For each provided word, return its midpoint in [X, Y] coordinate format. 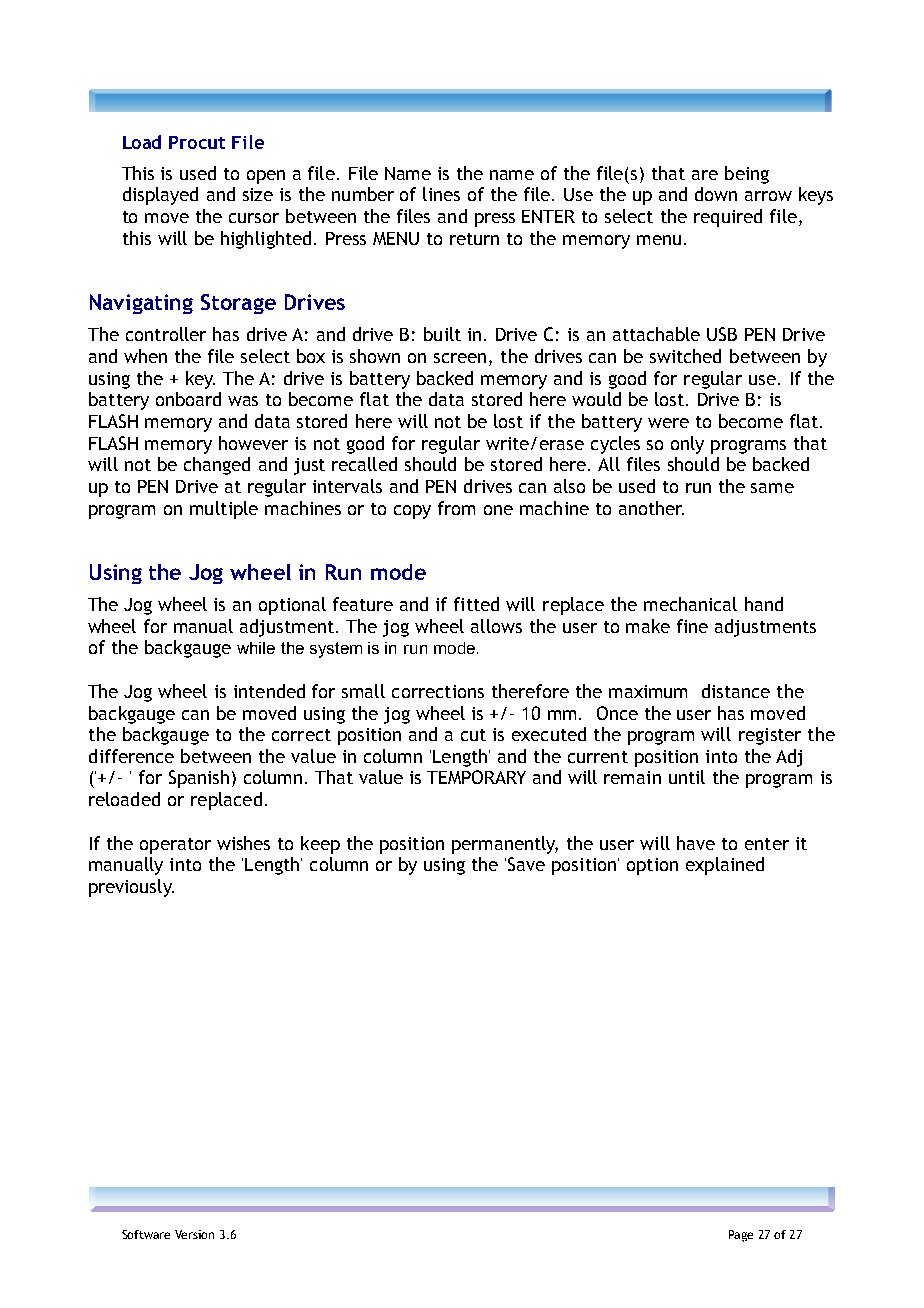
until [687, 777]
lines [441, 194]
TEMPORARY [476, 777]
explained [725, 866]
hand [764, 604]
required [728, 218]
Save [526, 864]
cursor [254, 218]
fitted [476, 604]
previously [131, 888]
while [256, 648]
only [687, 445]
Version [194, 1234]
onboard [188, 399]
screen [460, 358]
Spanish [199, 779]
